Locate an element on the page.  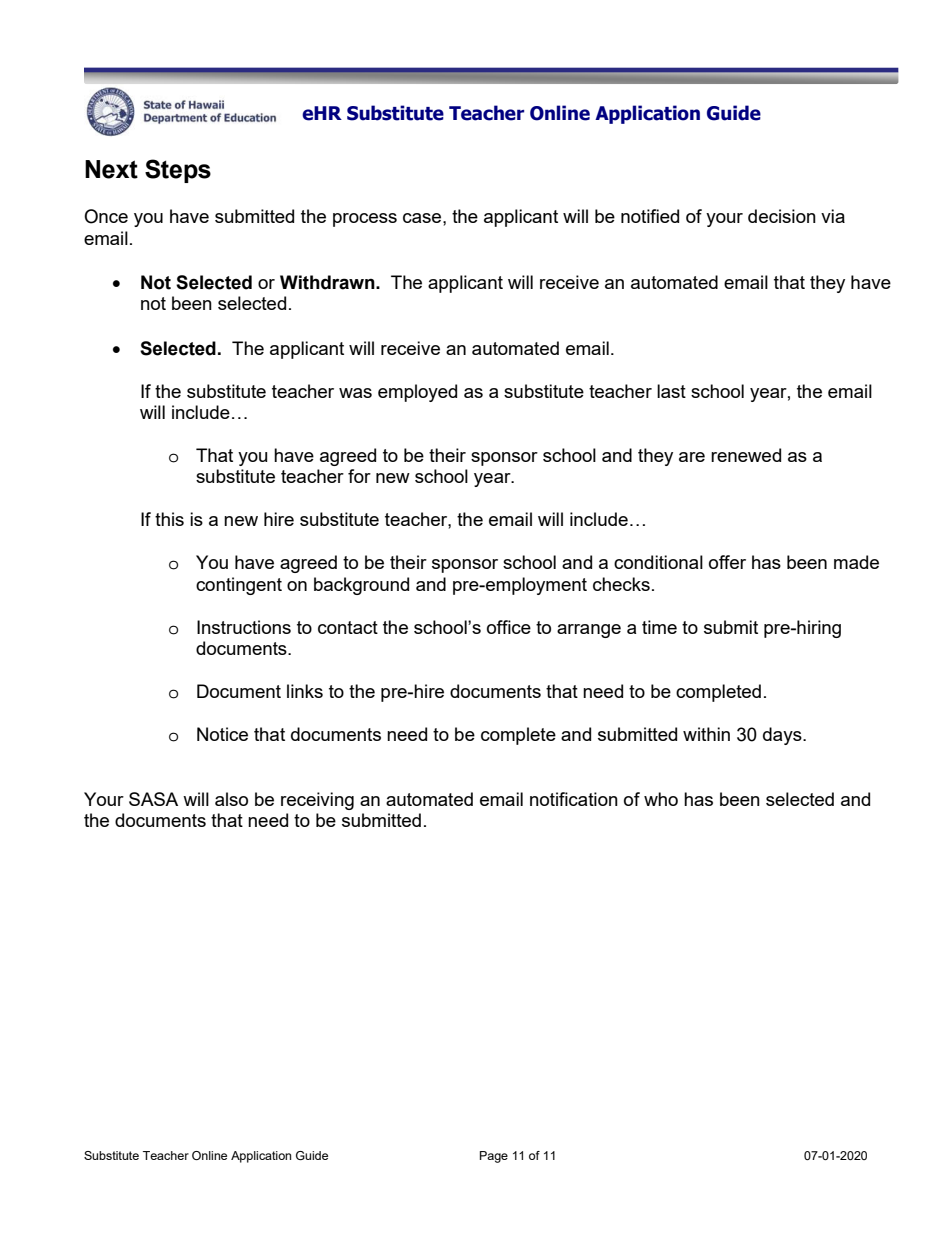
Page is located at coordinates (494, 1157).
